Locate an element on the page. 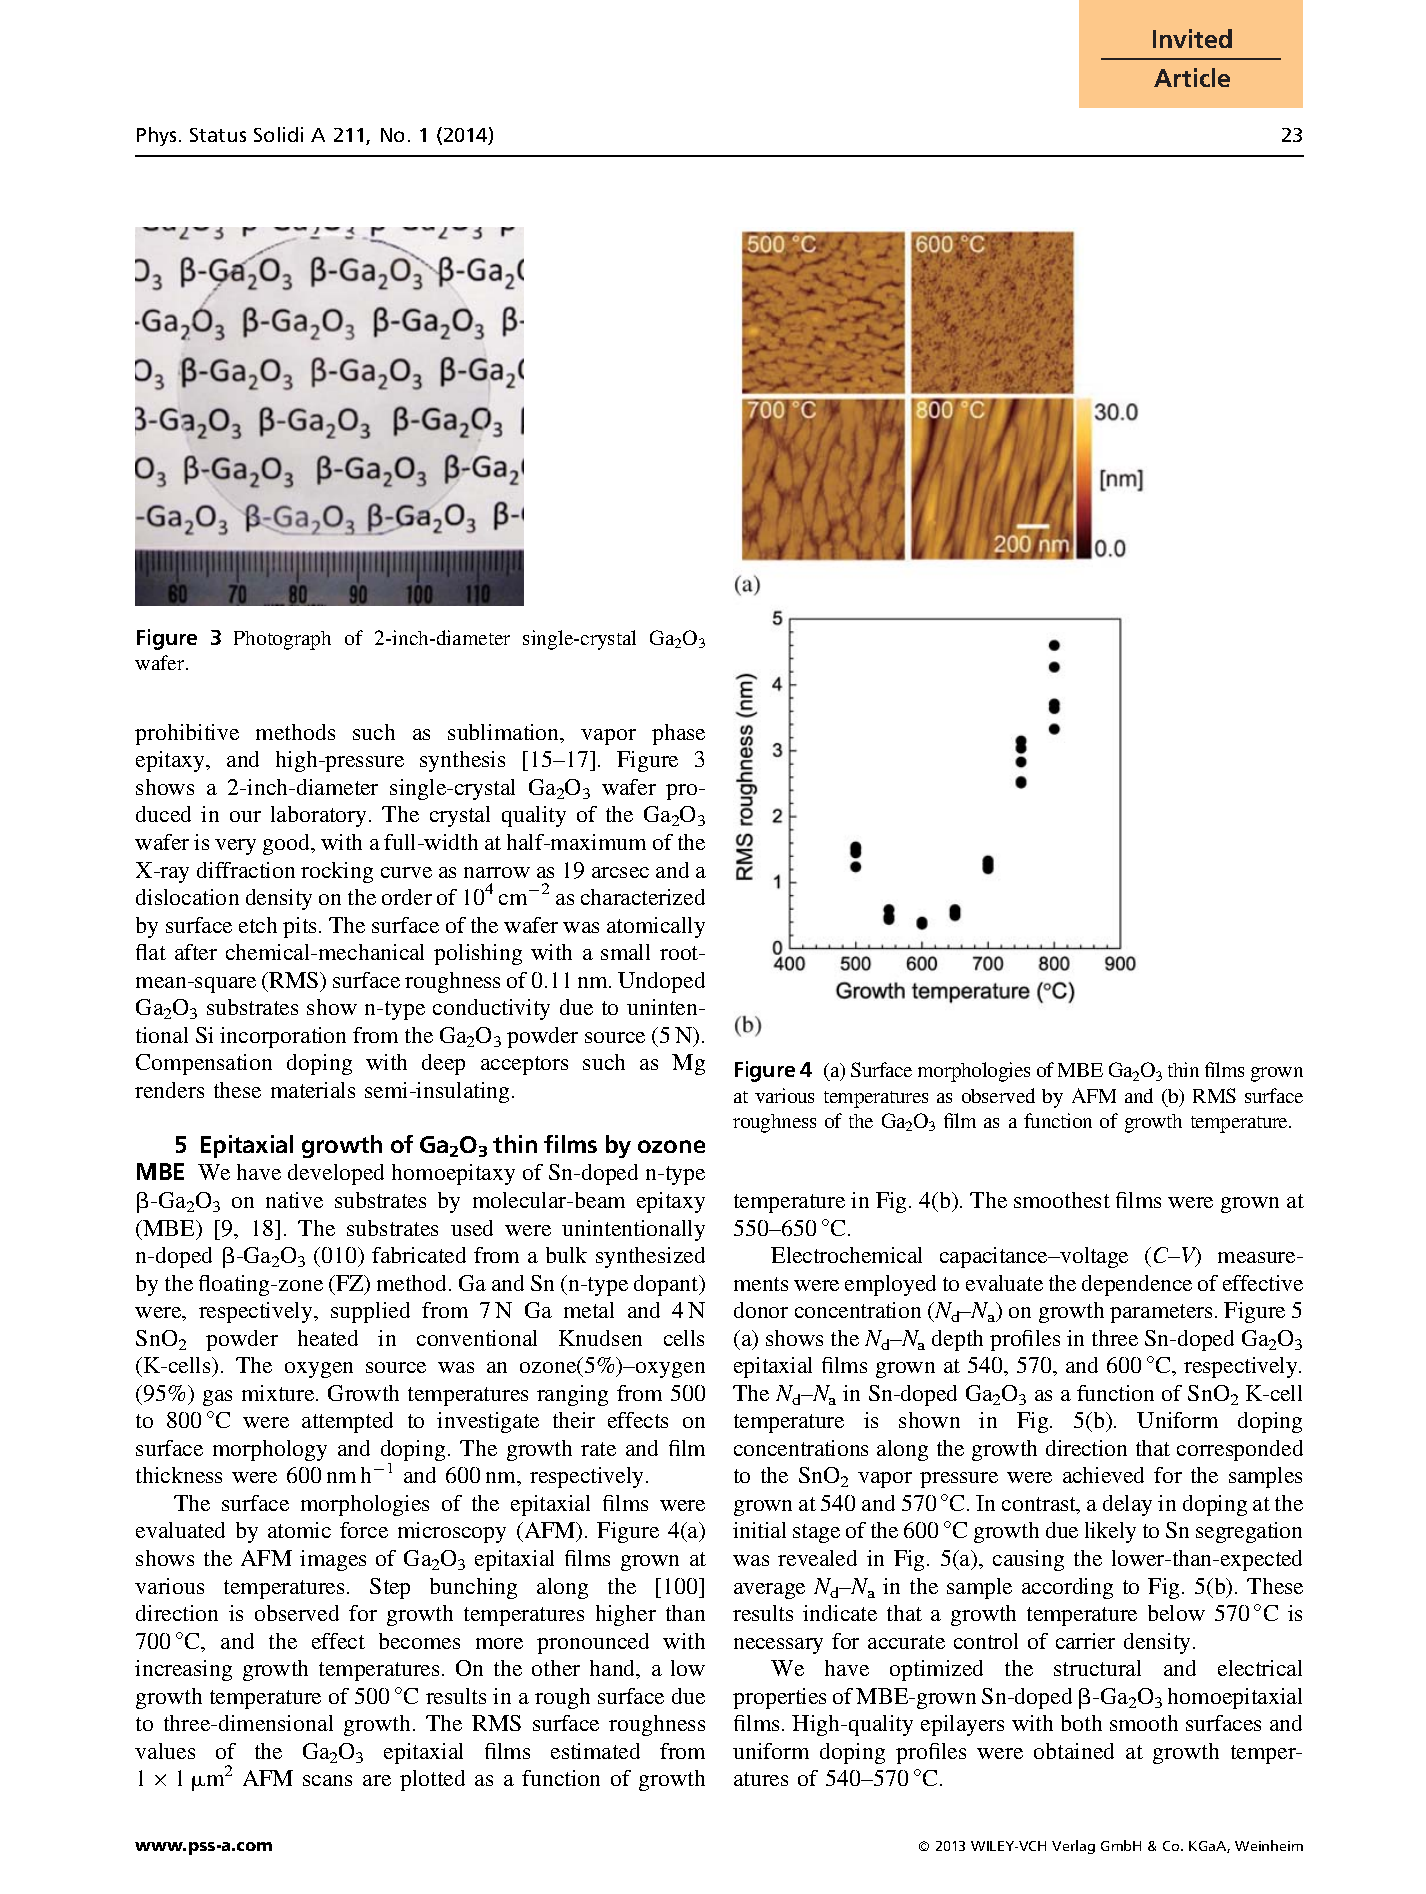 The image size is (1426, 1894). pits is located at coordinates (299, 927).
